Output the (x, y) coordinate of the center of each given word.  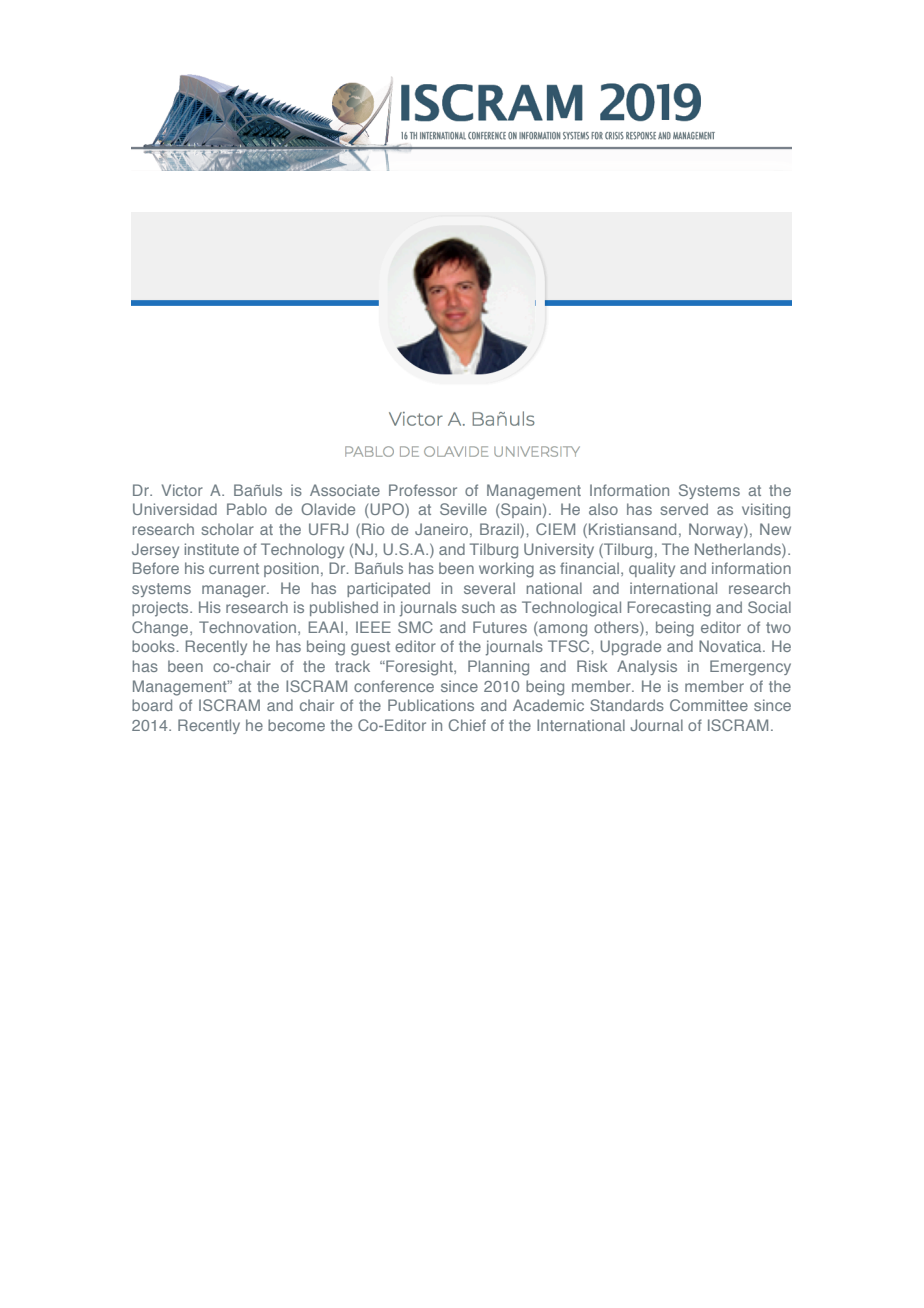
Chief (467, 725)
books (153, 646)
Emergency (750, 668)
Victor (182, 490)
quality (652, 569)
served (684, 509)
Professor (423, 490)
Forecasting (669, 609)
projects (161, 609)
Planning (498, 668)
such (478, 607)
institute (212, 549)
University (559, 550)
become (296, 725)
